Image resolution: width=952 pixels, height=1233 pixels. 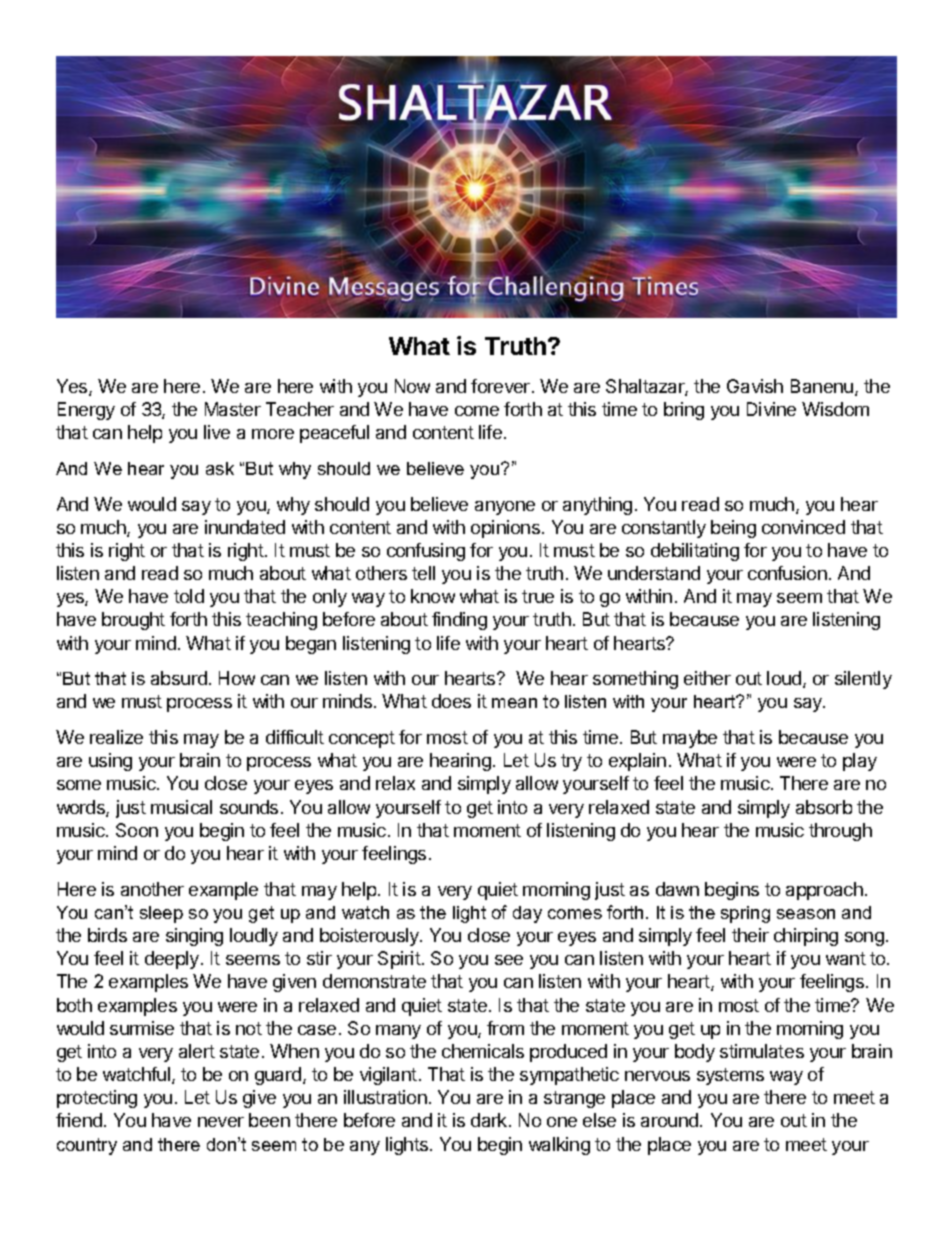 I want to click on their, so click(x=750, y=935).
